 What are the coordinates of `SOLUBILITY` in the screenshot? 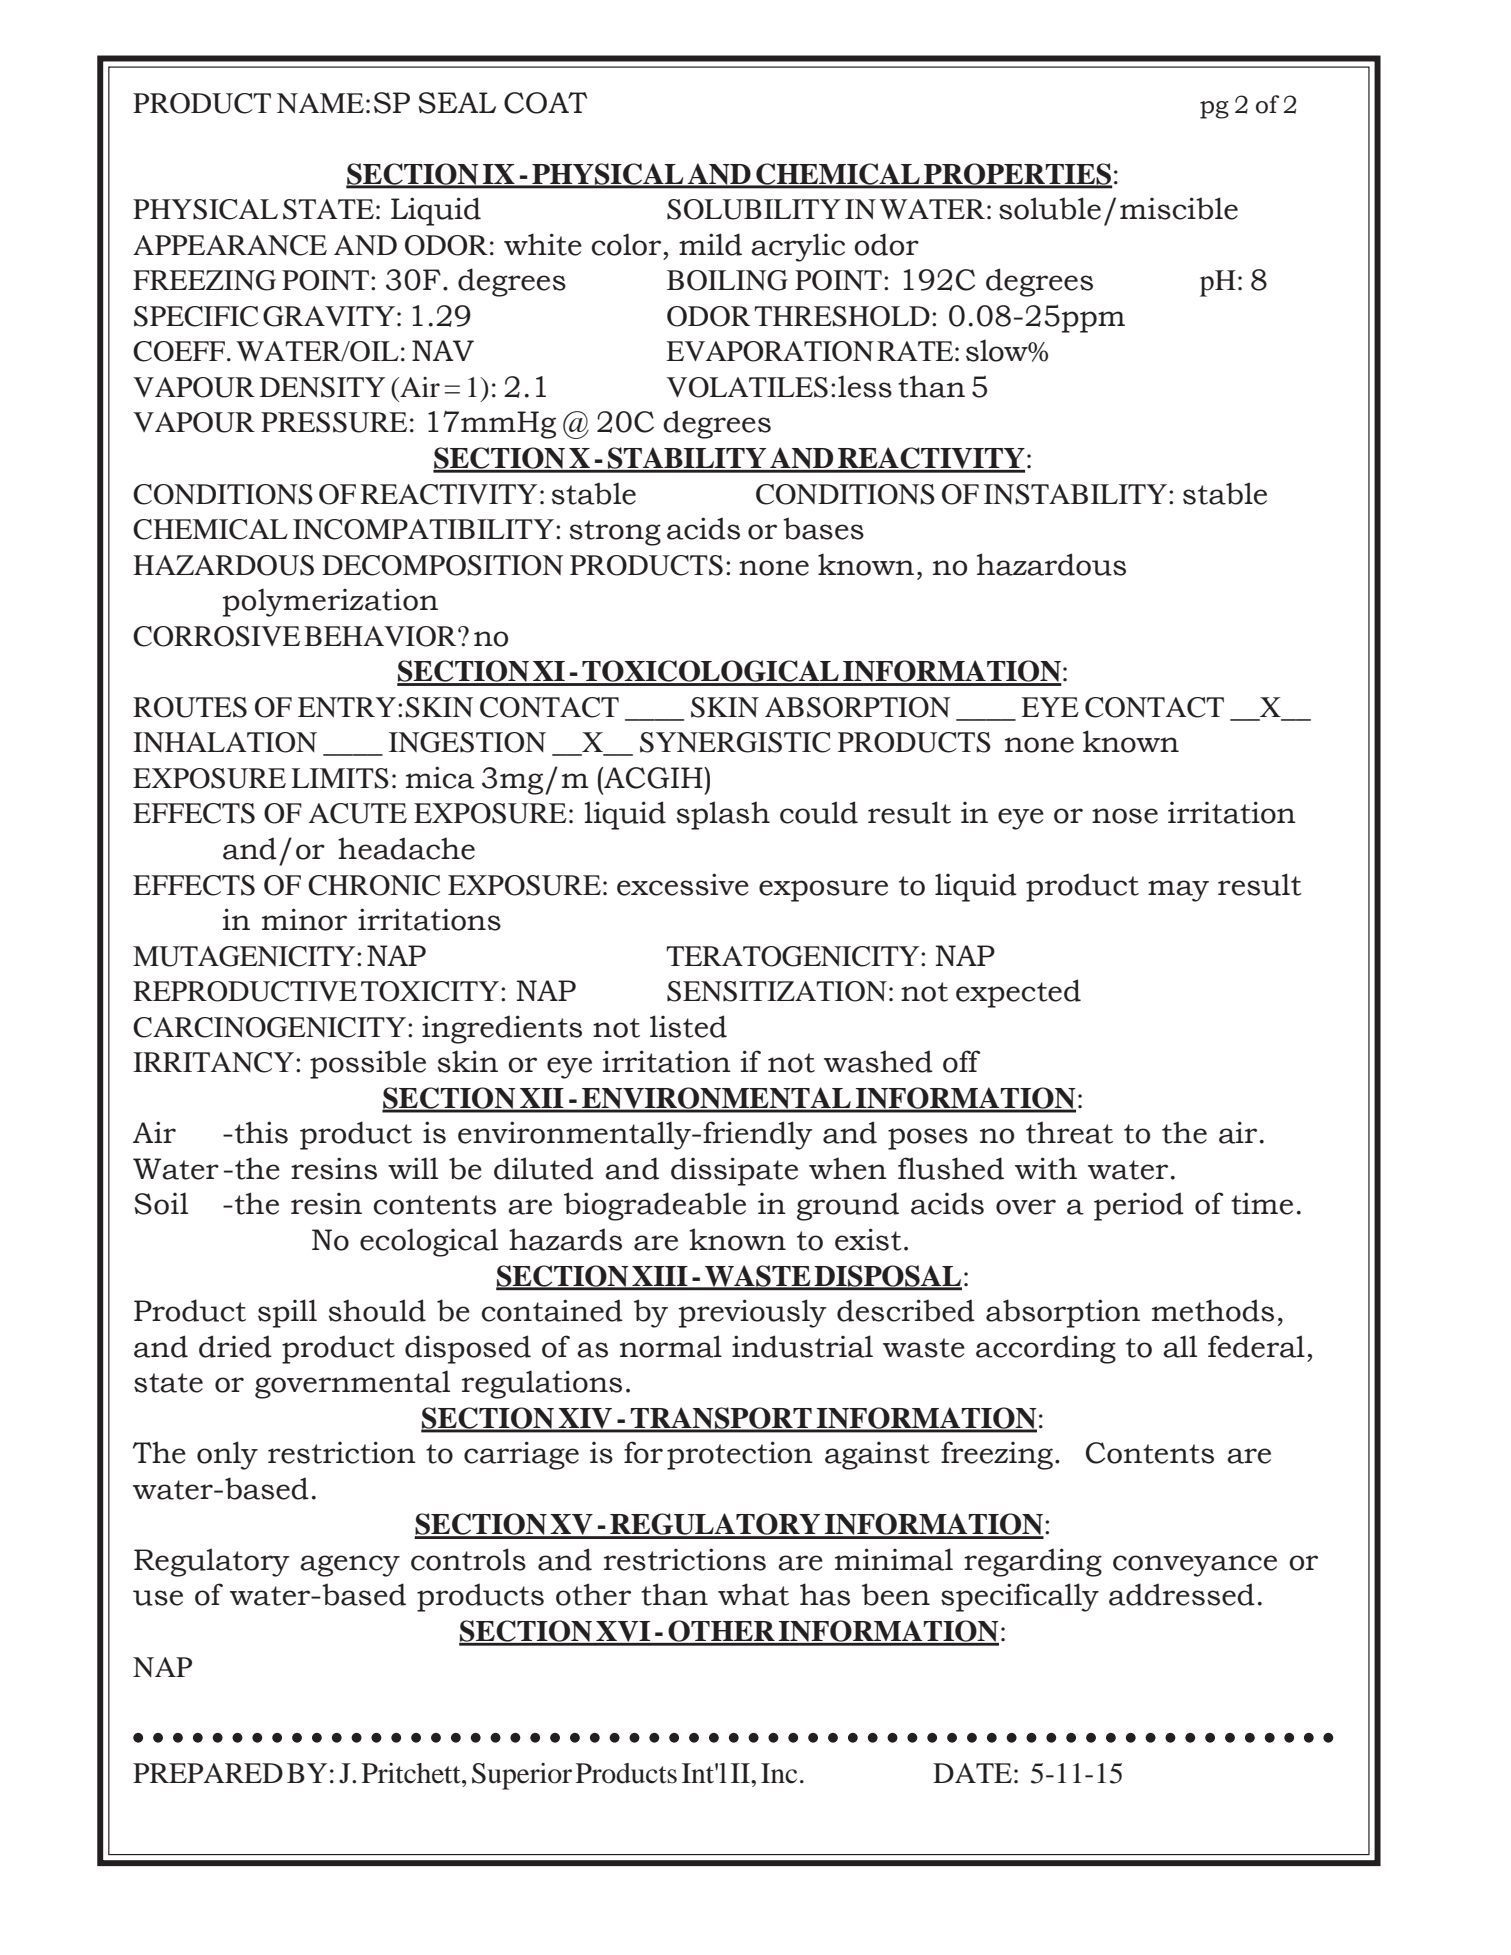 It's located at (754, 209).
